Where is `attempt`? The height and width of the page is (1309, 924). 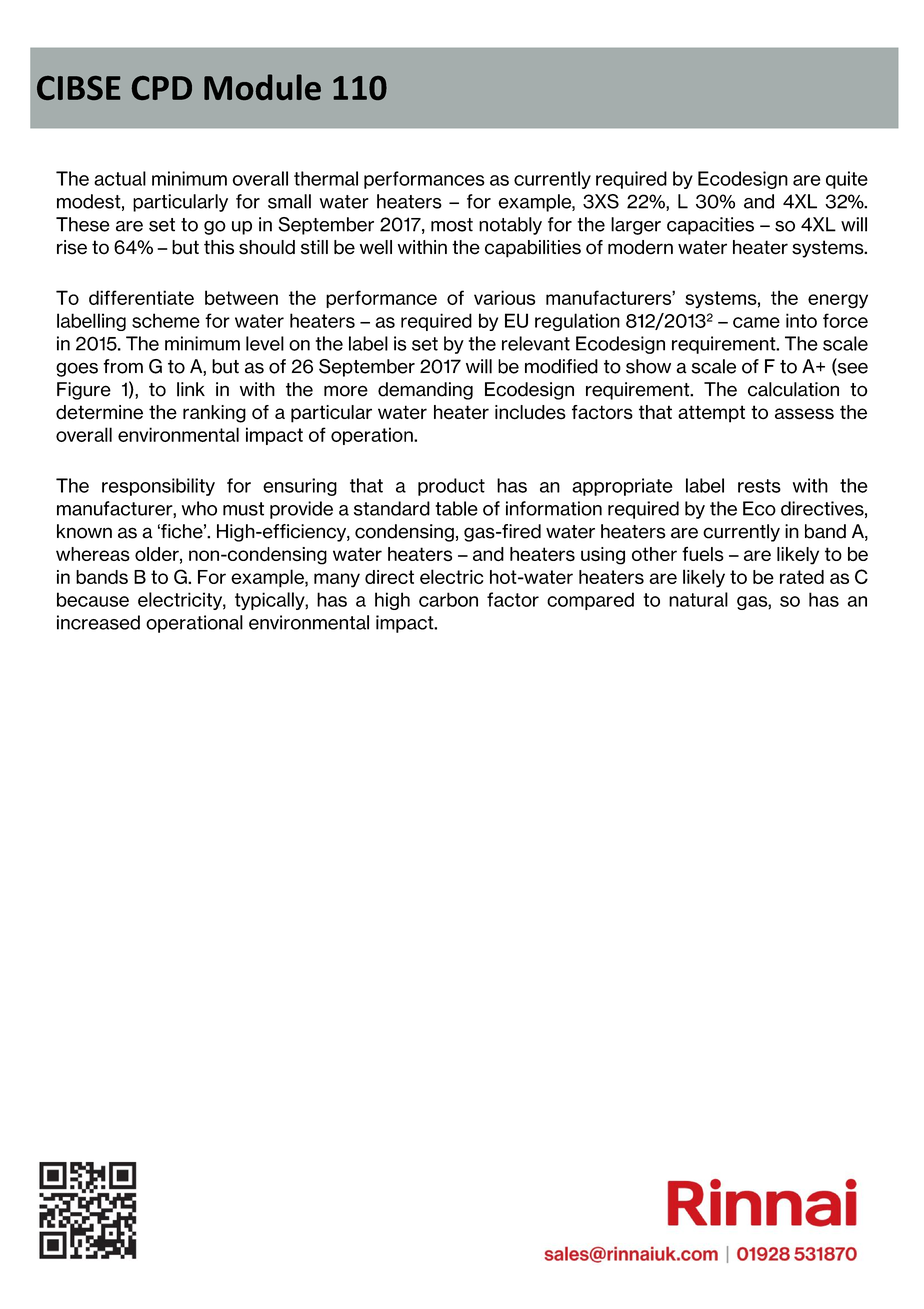
attempt is located at coordinates (711, 414).
